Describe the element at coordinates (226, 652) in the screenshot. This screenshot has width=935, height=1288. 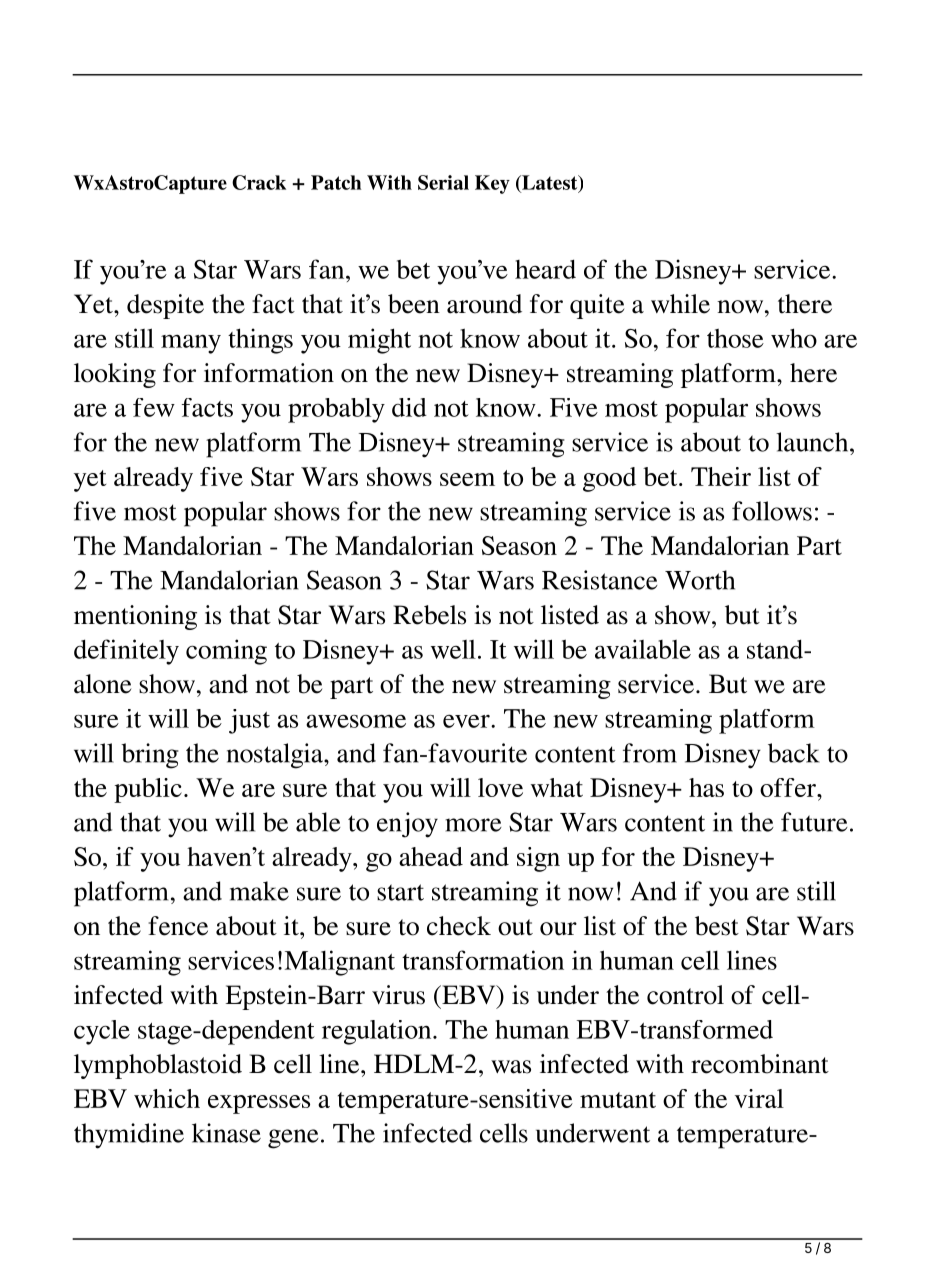
I see `coming` at that location.
